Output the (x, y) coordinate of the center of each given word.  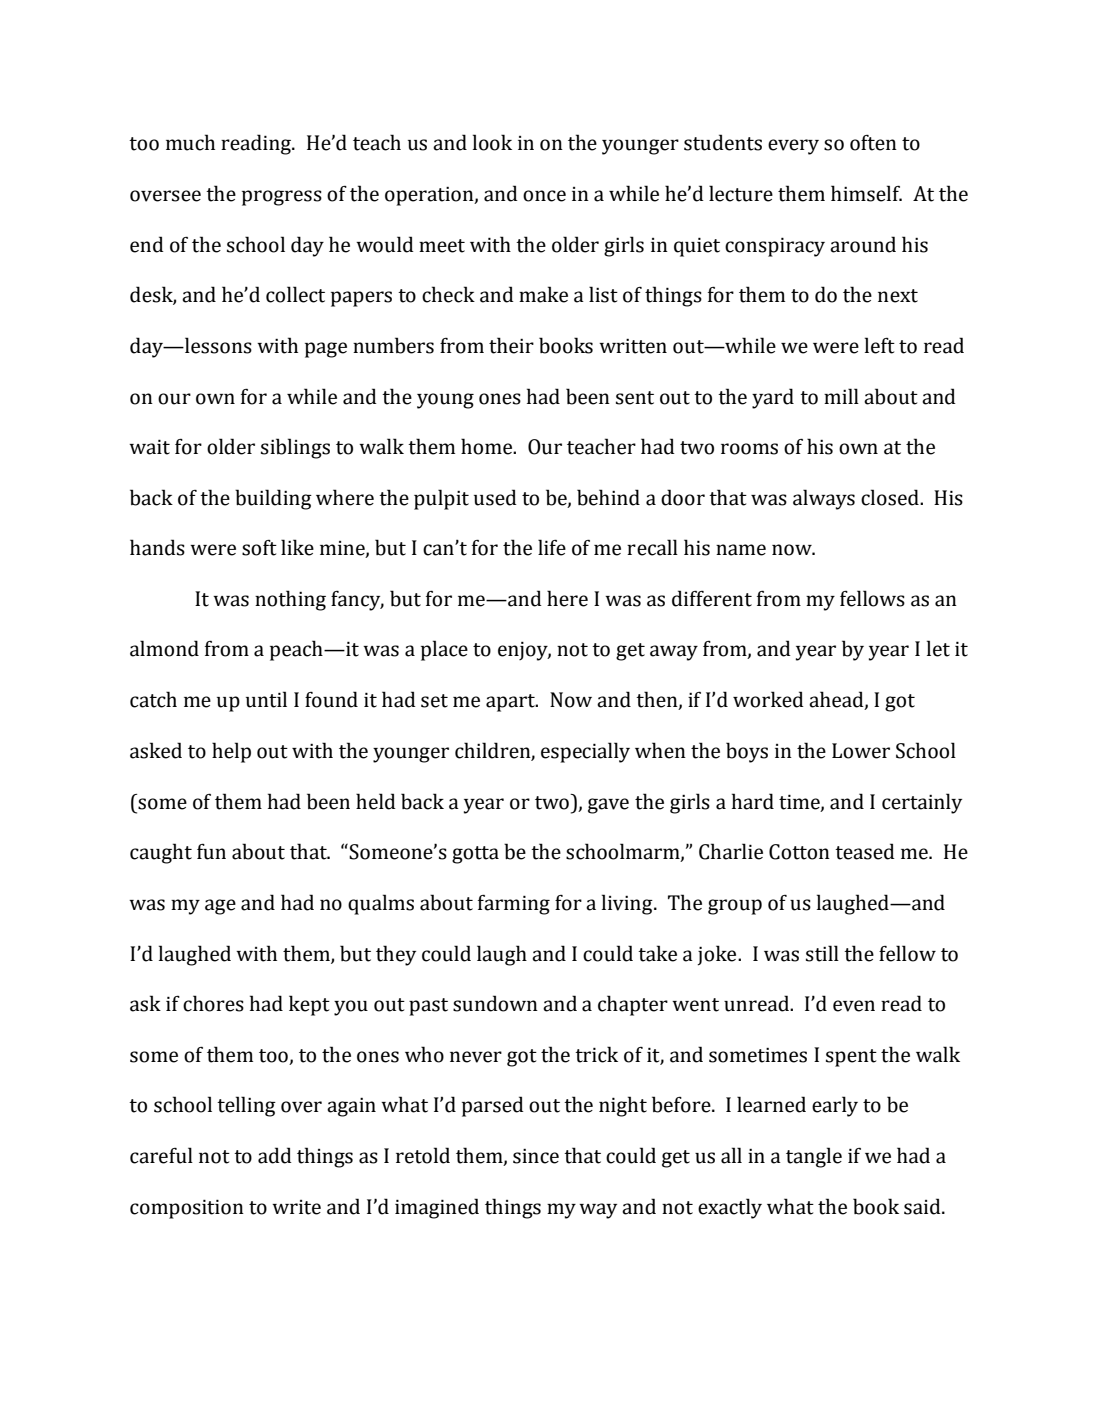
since (536, 1156)
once (544, 196)
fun (211, 852)
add (275, 1155)
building (273, 499)
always (824, 499)
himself (866, 193)
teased (865, 851)
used (495, 497)
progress (282, 198)
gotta (475, 855)
